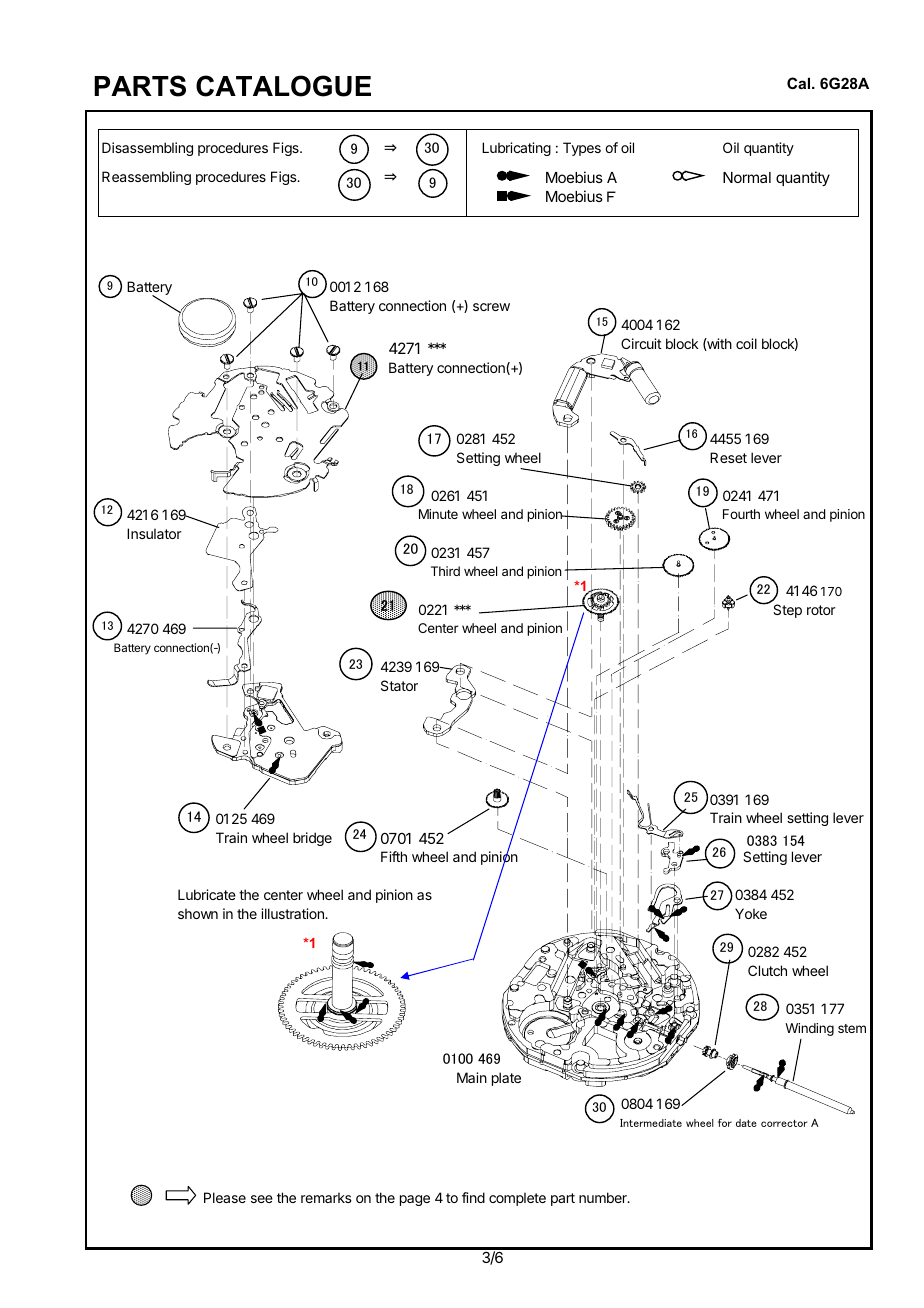 The image size is (924, 1308). I want to click on CATALOGUE, so click(283, 86).
